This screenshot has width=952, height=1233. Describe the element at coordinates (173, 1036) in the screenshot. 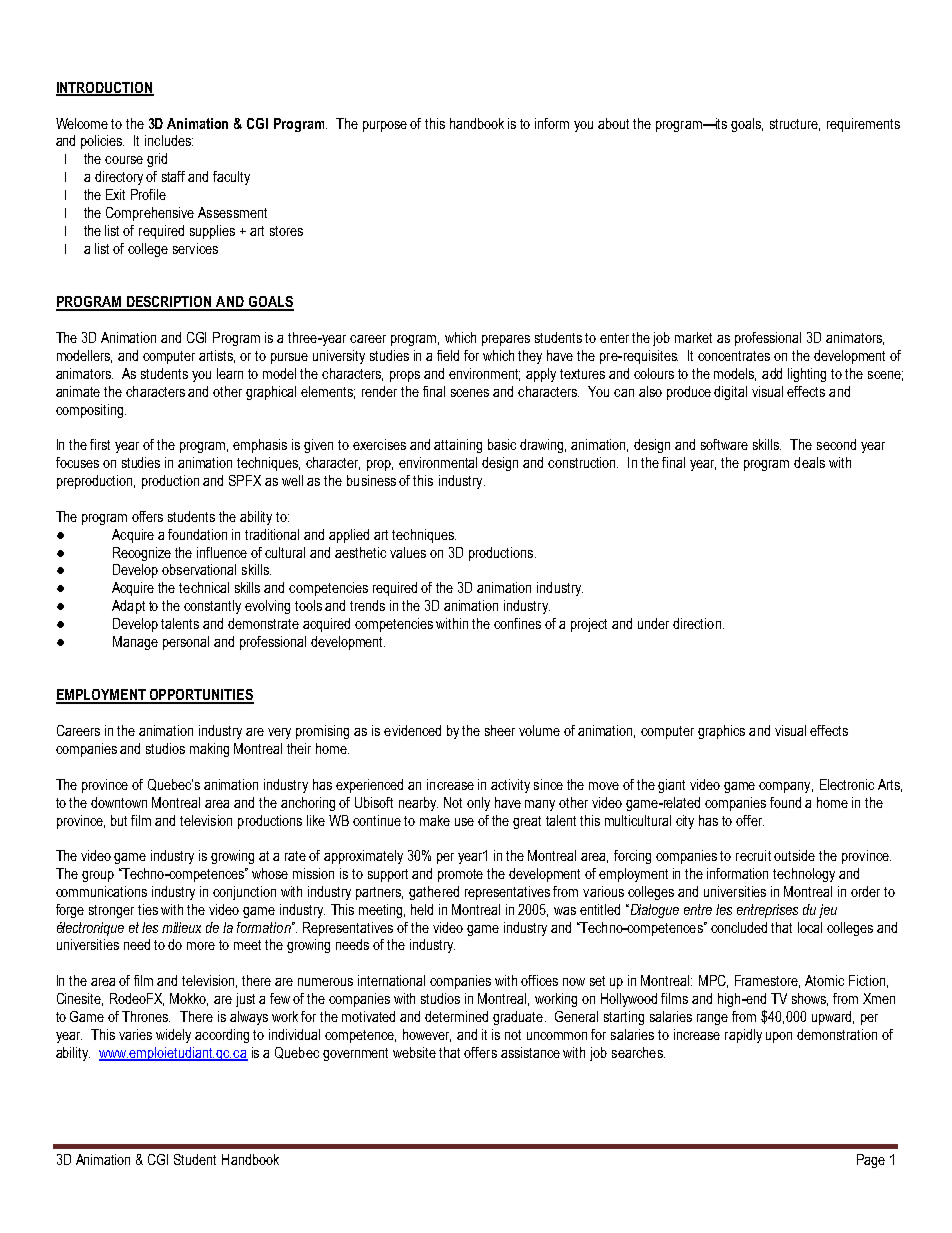

I see `widely` at that location.
